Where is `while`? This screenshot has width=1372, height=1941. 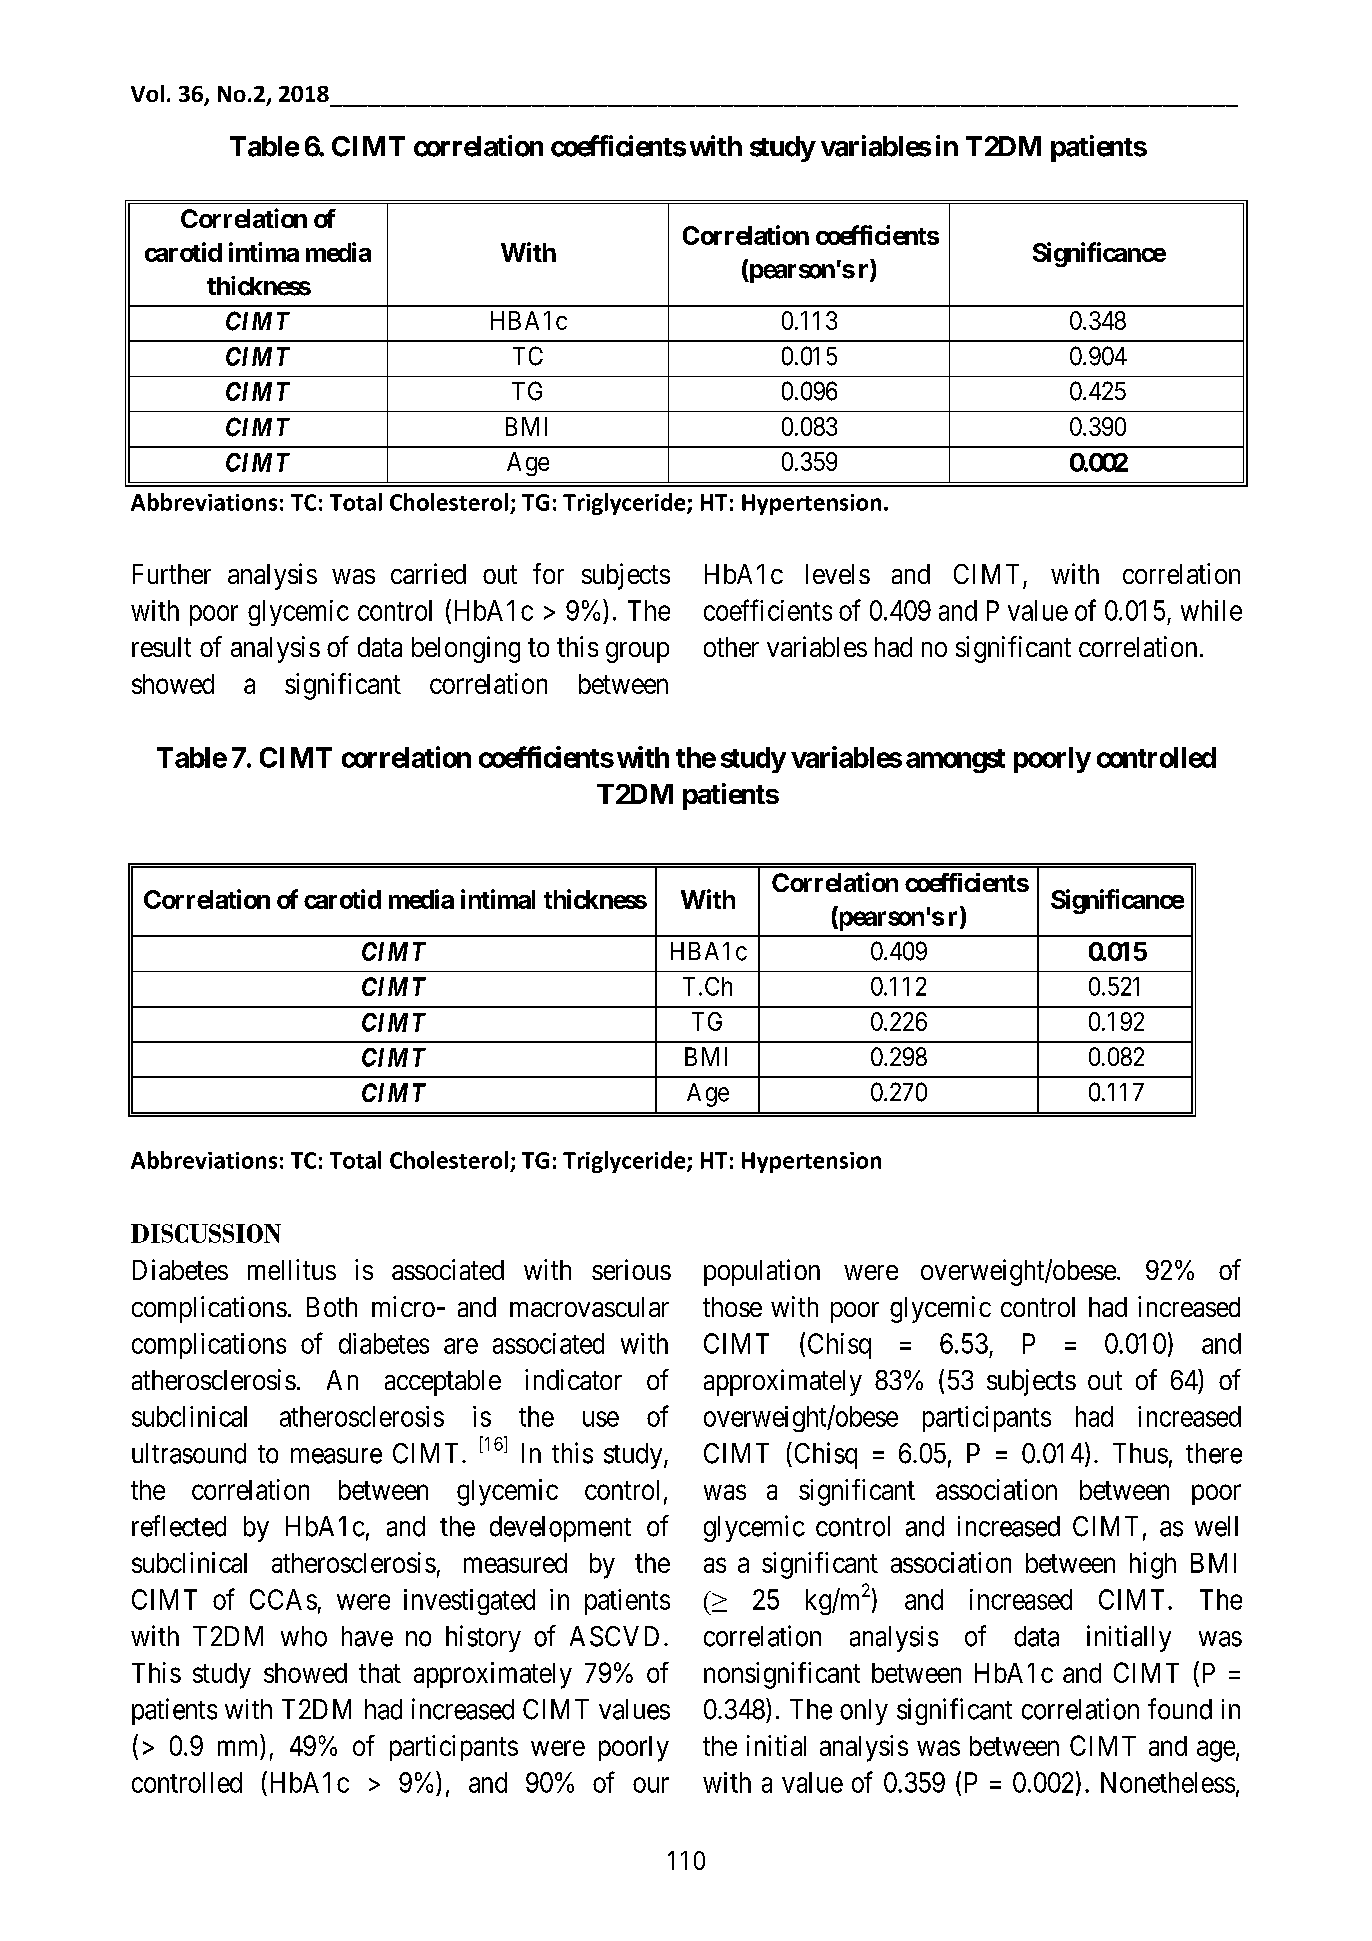
while is located at coordinates (1211, 610).
